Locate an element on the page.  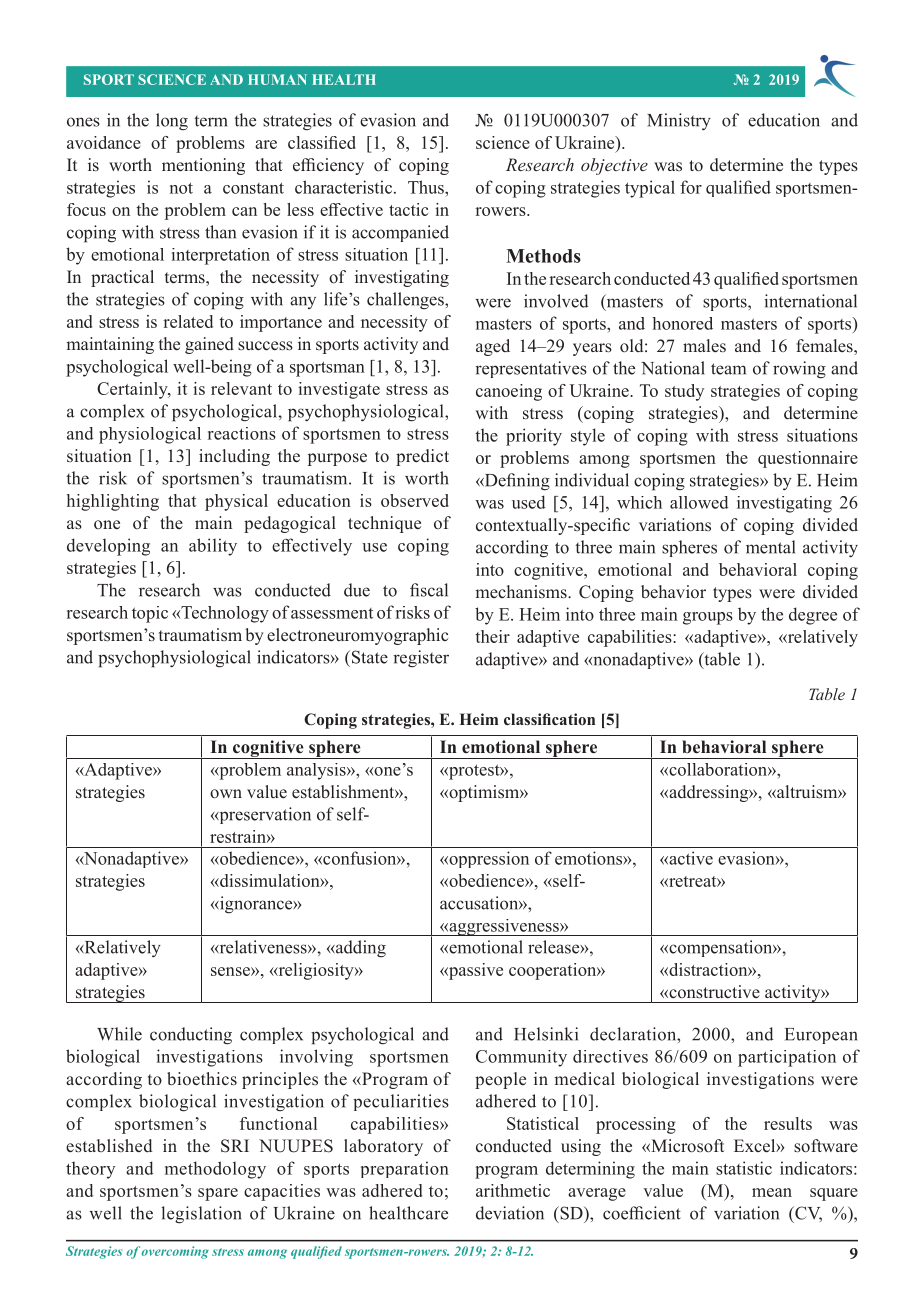
Thus is located at coordinates (427, 187).
